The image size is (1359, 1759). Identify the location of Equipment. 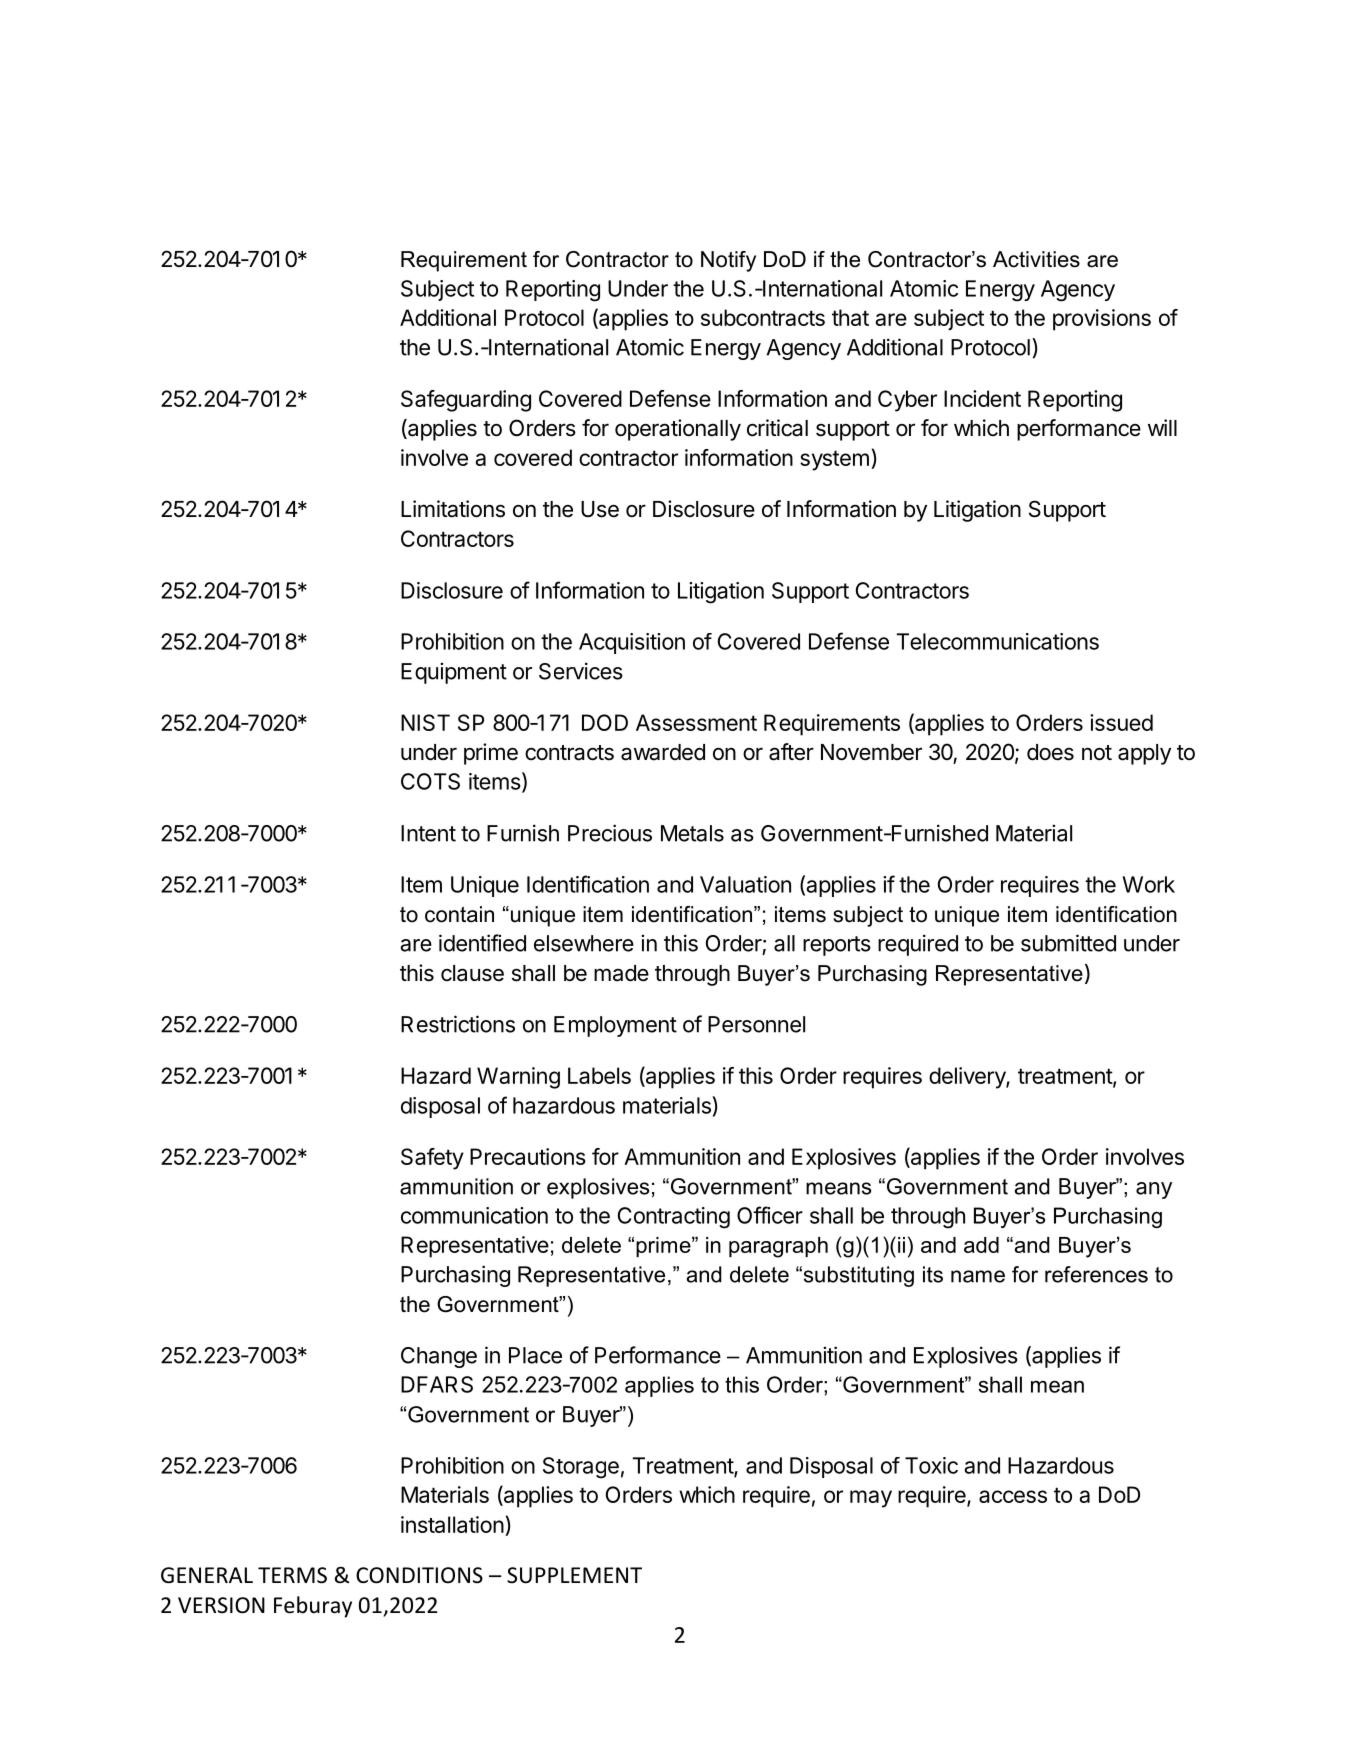
(454, 673).
